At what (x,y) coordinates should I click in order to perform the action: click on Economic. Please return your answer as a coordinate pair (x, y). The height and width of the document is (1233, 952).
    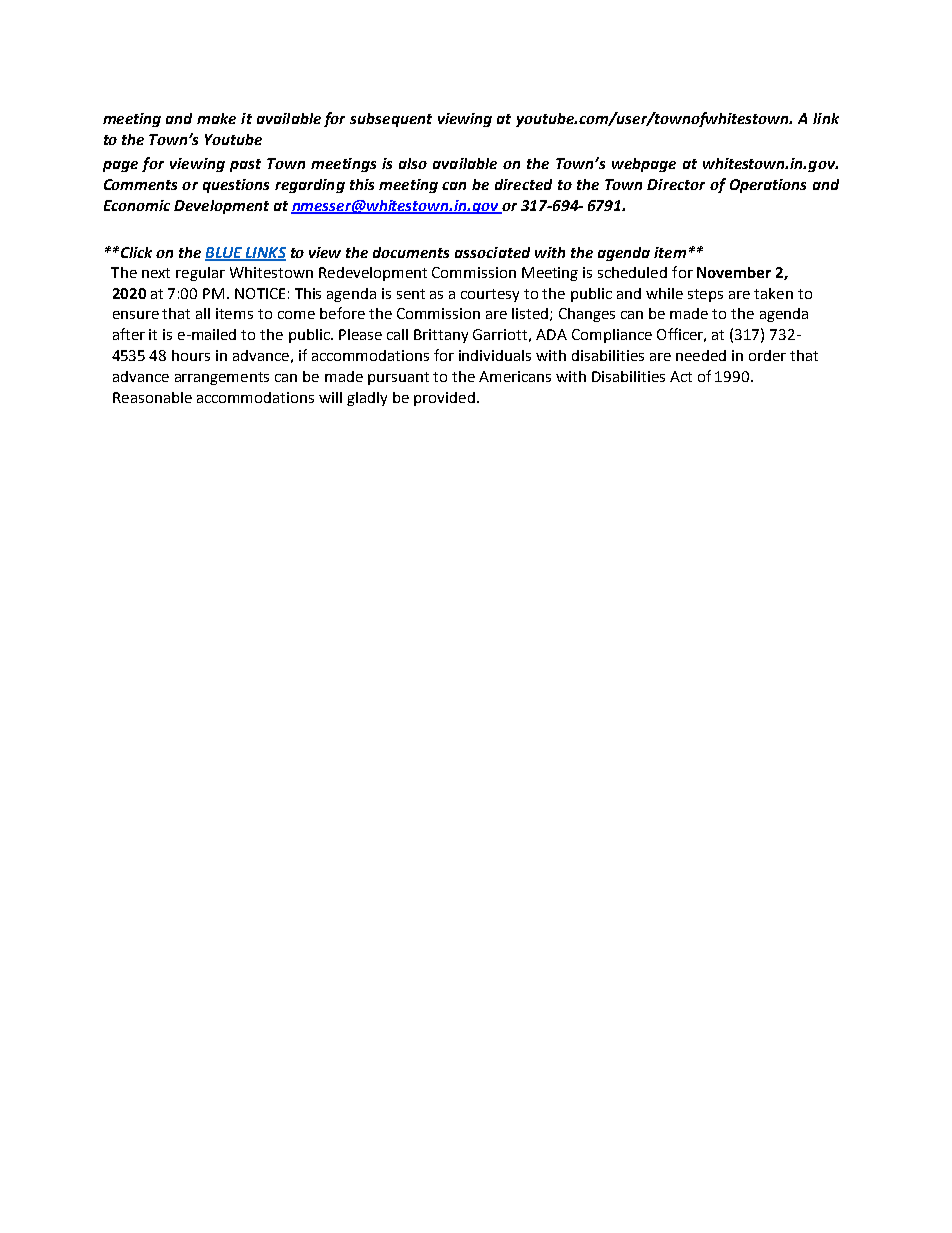
    Looking at the image, I should click on (137, 205).
